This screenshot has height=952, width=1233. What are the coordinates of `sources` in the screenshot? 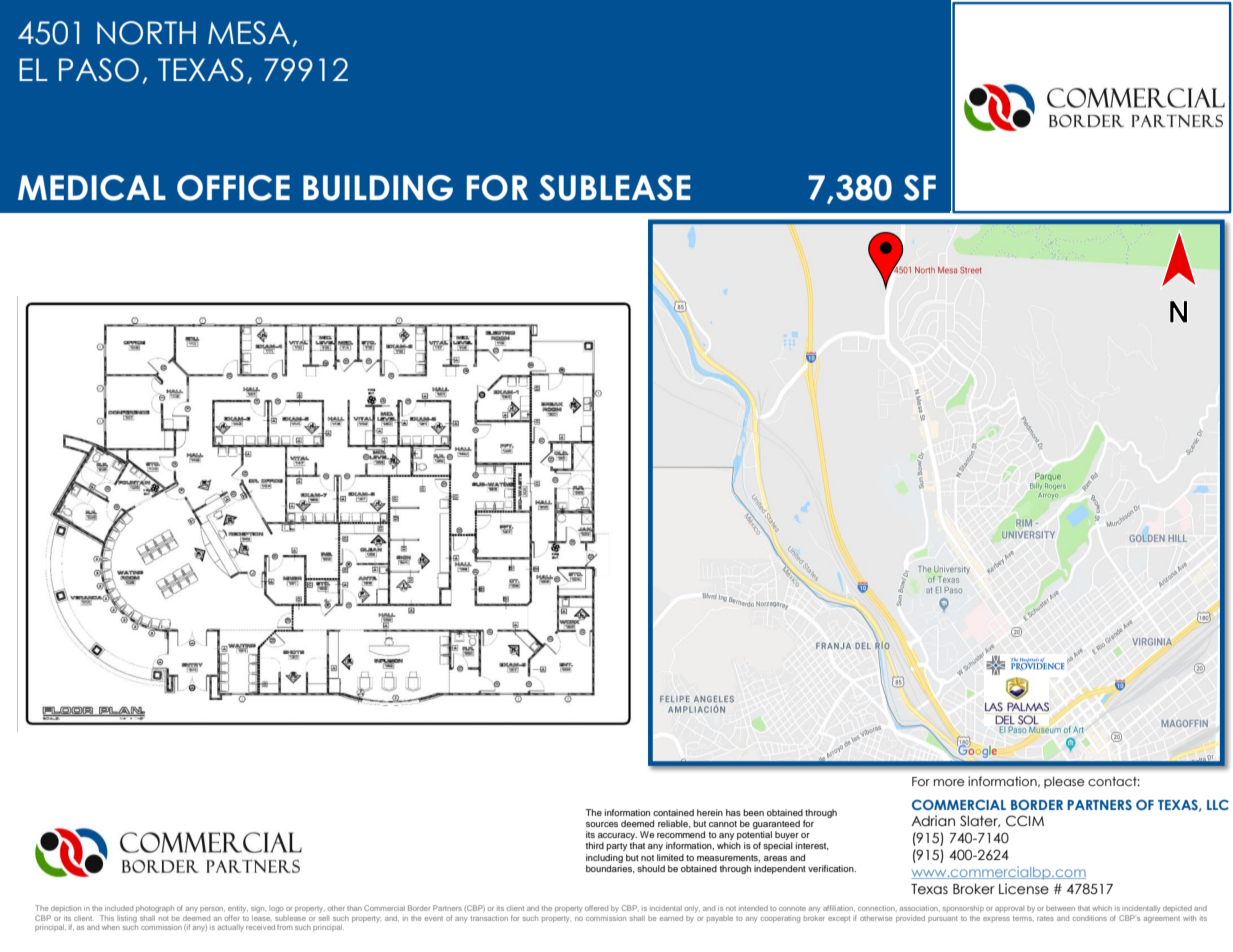 It's located at (602, 824).
